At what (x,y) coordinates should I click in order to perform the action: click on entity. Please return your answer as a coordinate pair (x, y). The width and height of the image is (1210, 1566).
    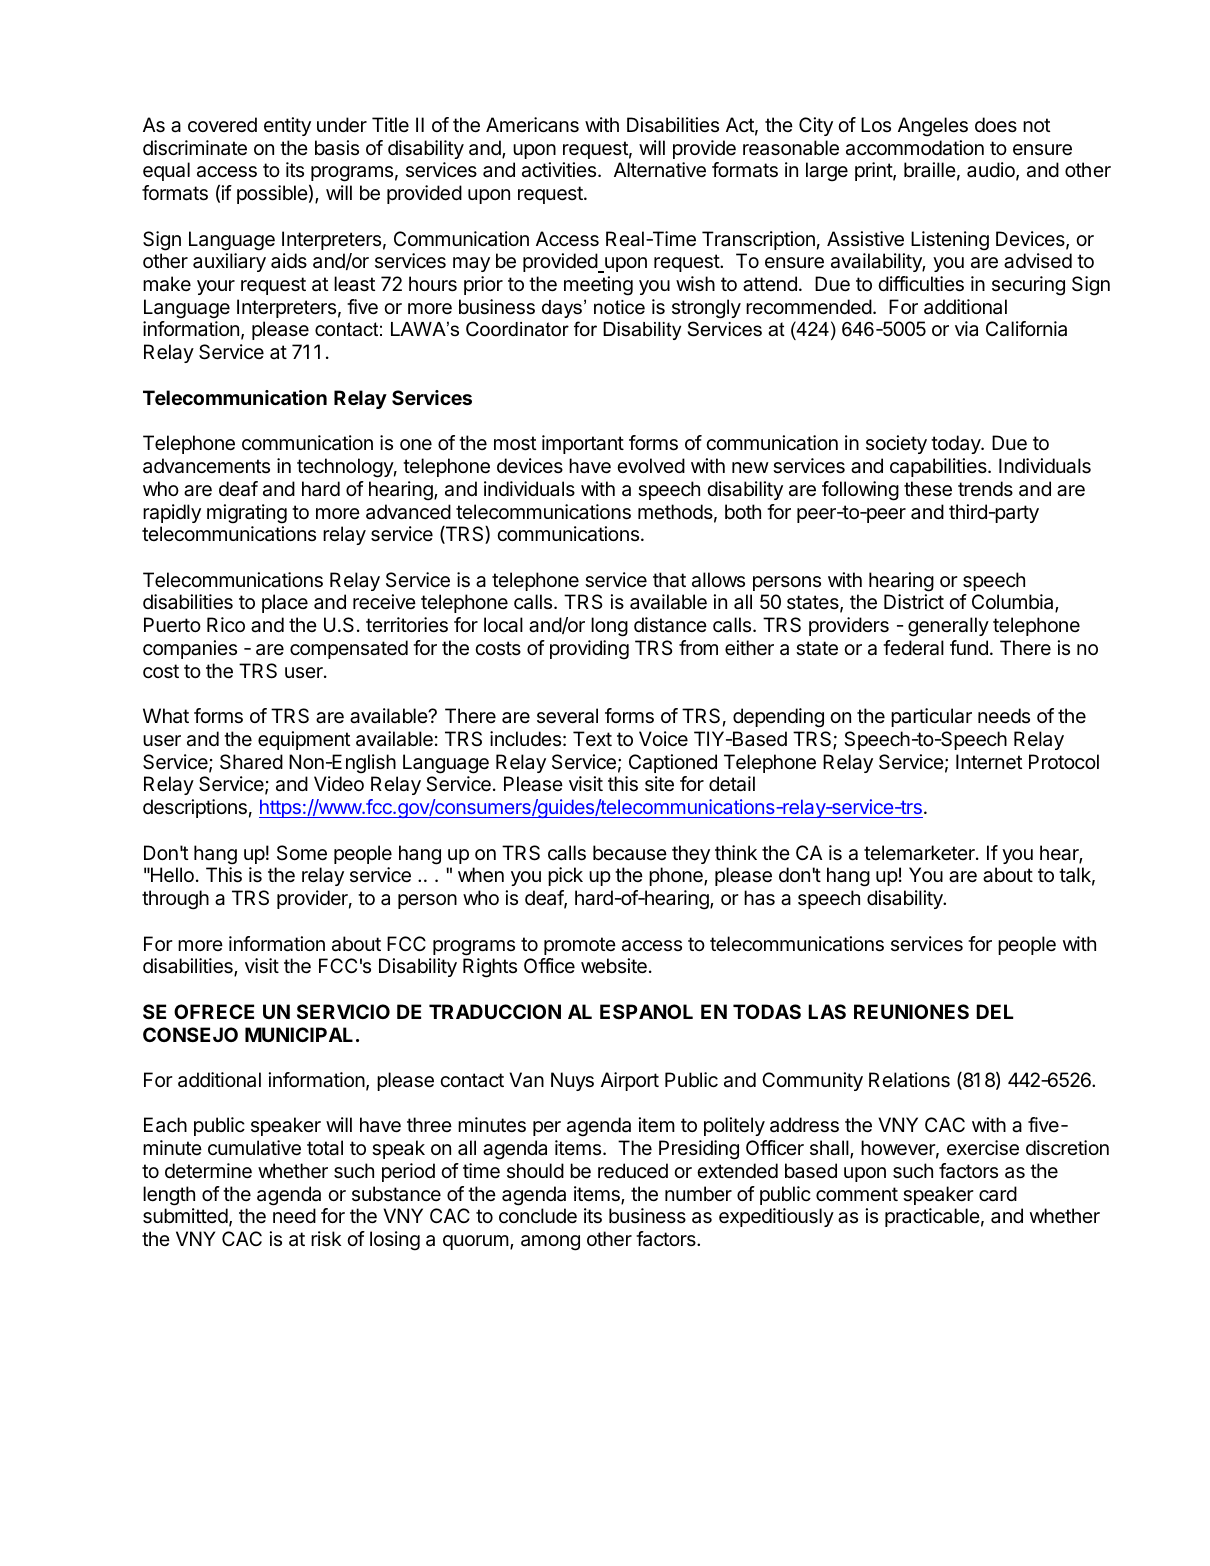
    Looking at the image, I should click on (287, 126).
